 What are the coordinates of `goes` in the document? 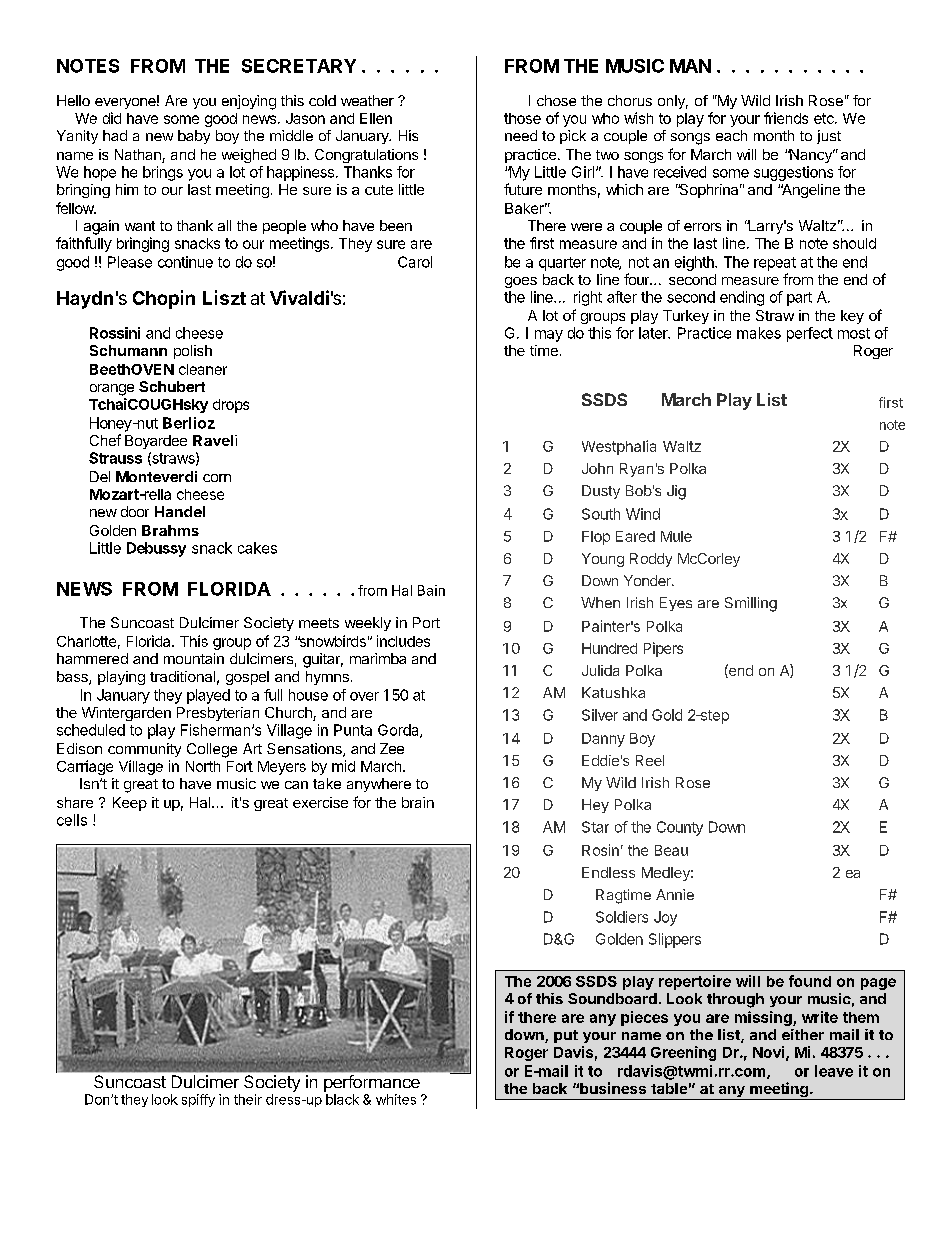 It's located at (521, 282).
